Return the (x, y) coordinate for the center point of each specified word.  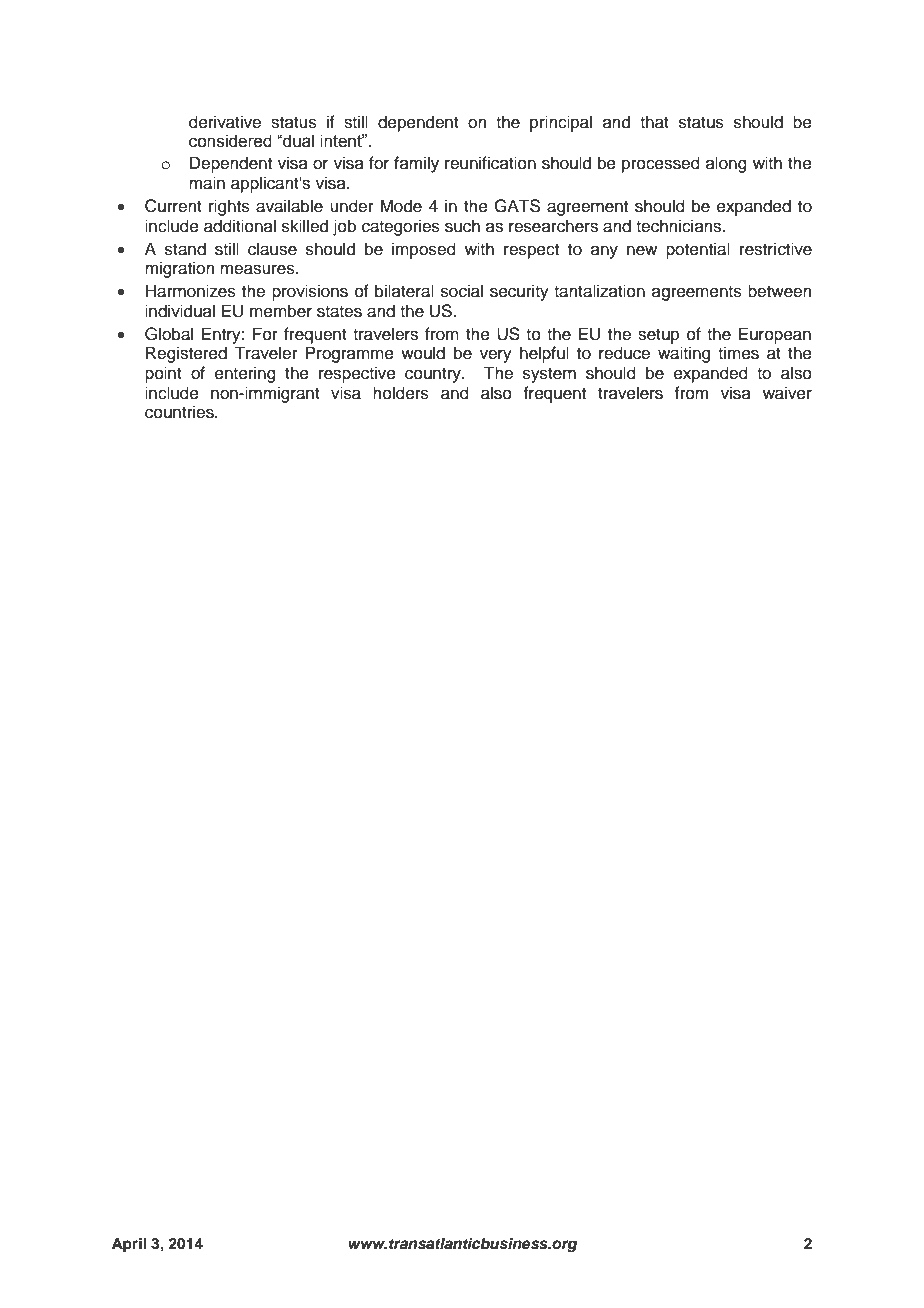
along (726, 164)
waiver (787, 393)
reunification (490, 163)
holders (401, 393)
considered (230, 141)
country (434, 375)
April (129, 1245)
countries (180, 412)
